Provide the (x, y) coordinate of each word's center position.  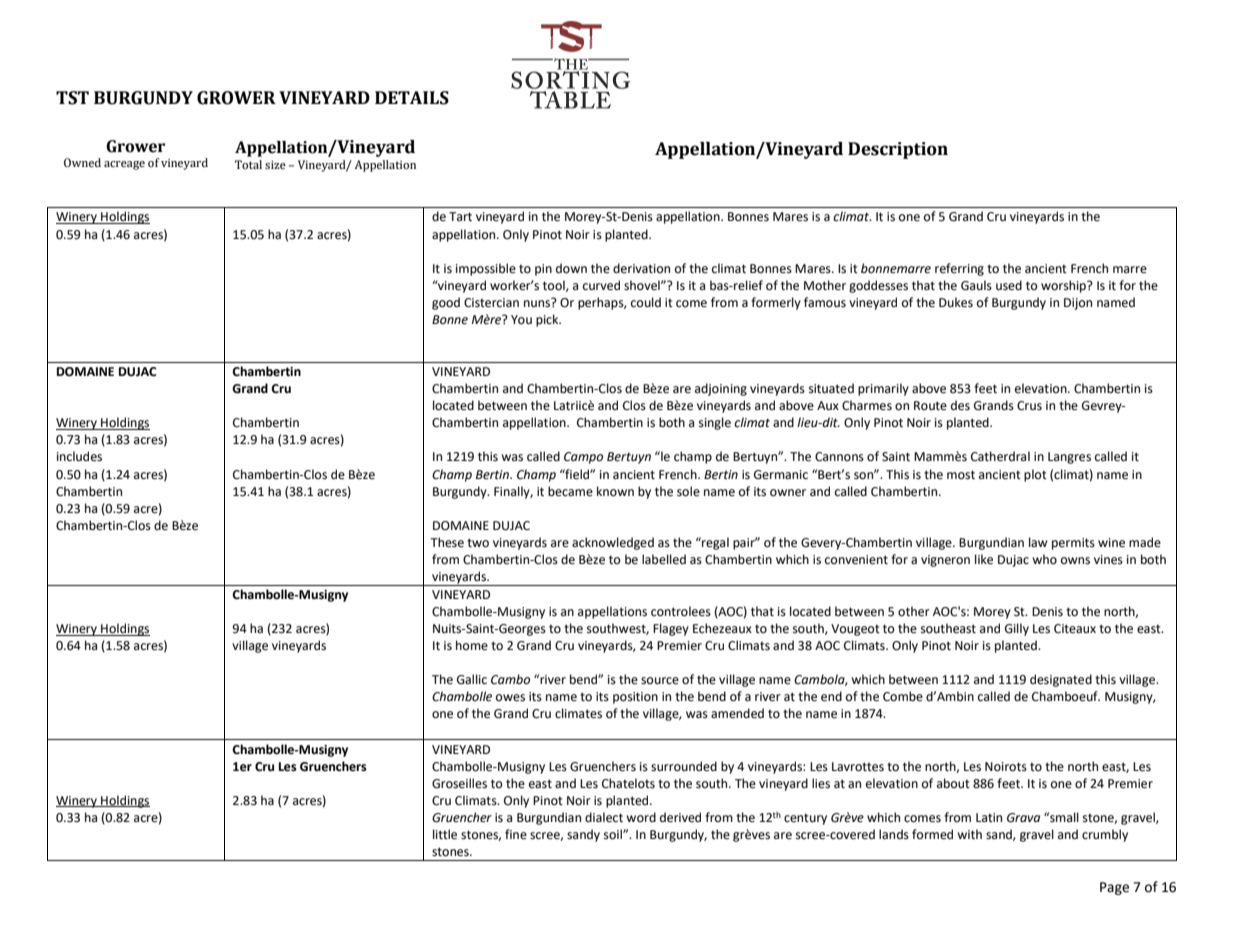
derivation (641, 268)
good (446, 303)
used (1009, 285)
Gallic (472, 679)
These (447, 542)
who (1044, 559)
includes (79, 456)
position (635, 698)
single (715, 423)
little (445, 834)
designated (1061, 680)
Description (898, 150)
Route (930, 406)
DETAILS (412, 98)
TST (72, 98)
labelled (664, 559)
